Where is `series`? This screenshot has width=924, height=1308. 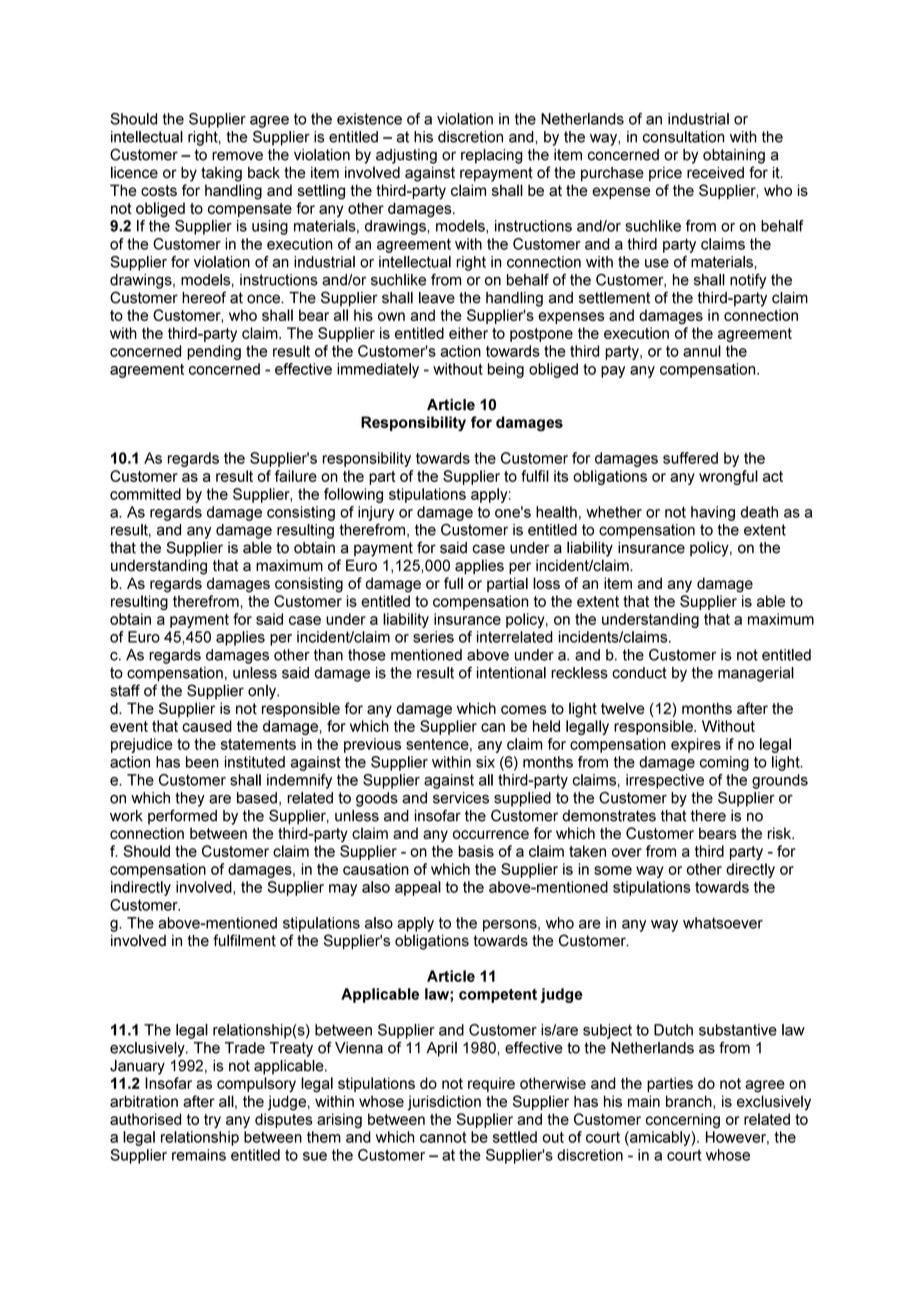
series is located at coordinates (433, 637).
